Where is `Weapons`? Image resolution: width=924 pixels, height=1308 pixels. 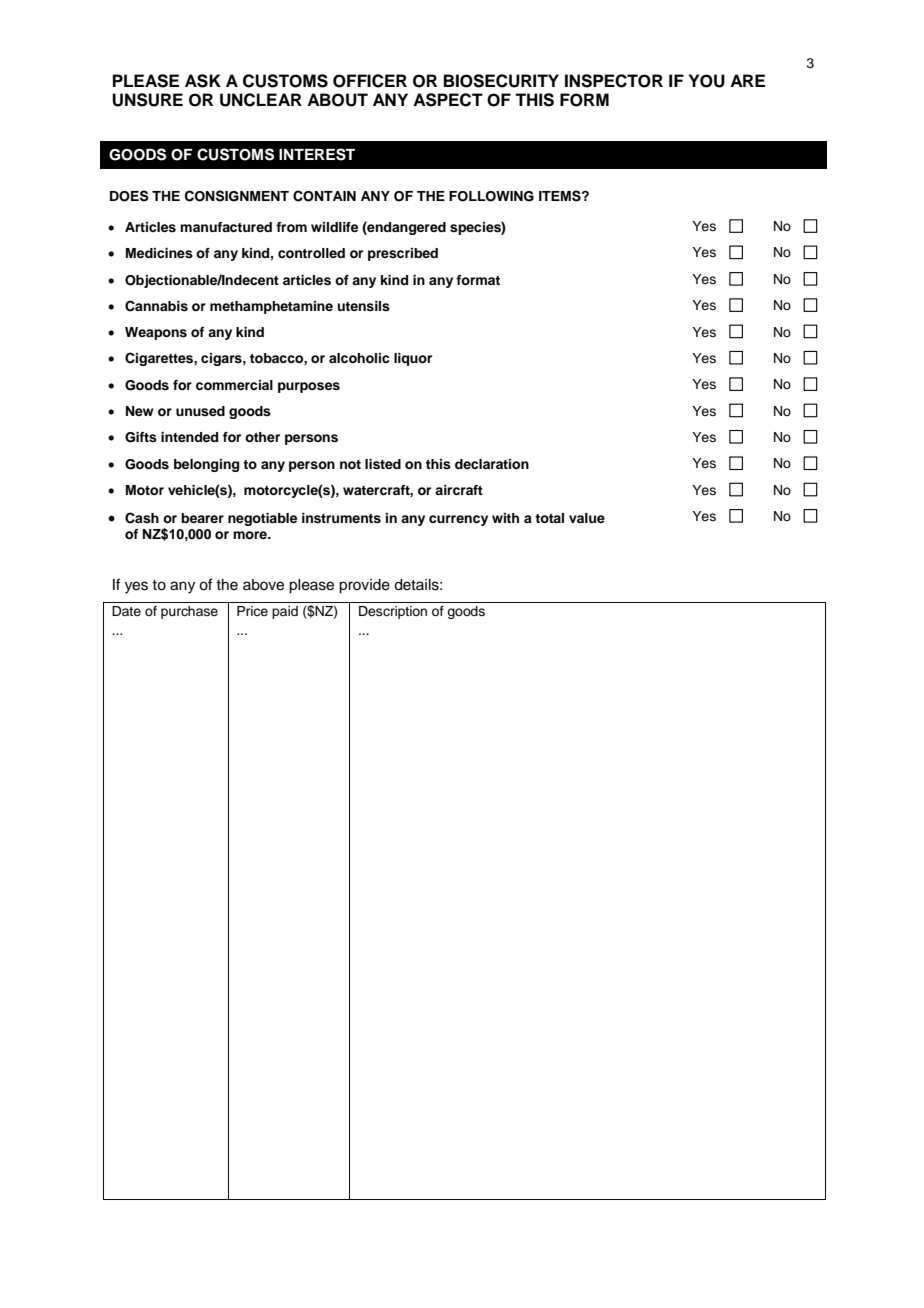
Weapons is located at coordinates (156, 333).
